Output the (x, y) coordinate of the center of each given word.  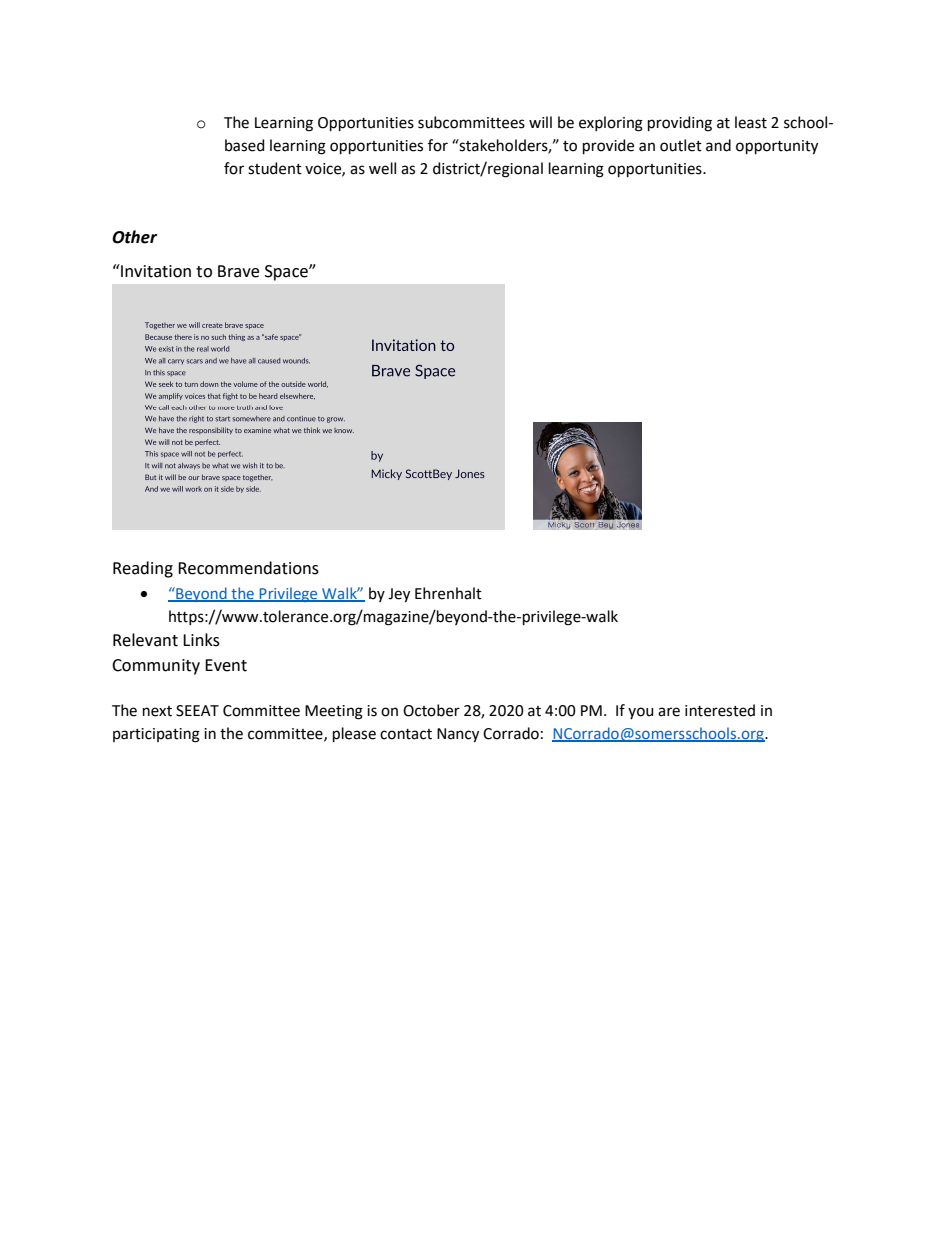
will (540, 122)
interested (720, 710)
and (718, 145)
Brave (238, 271)
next (157, 711)
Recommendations (248, 568)
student (275, 168)
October (431, 710)
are (669, 712)
